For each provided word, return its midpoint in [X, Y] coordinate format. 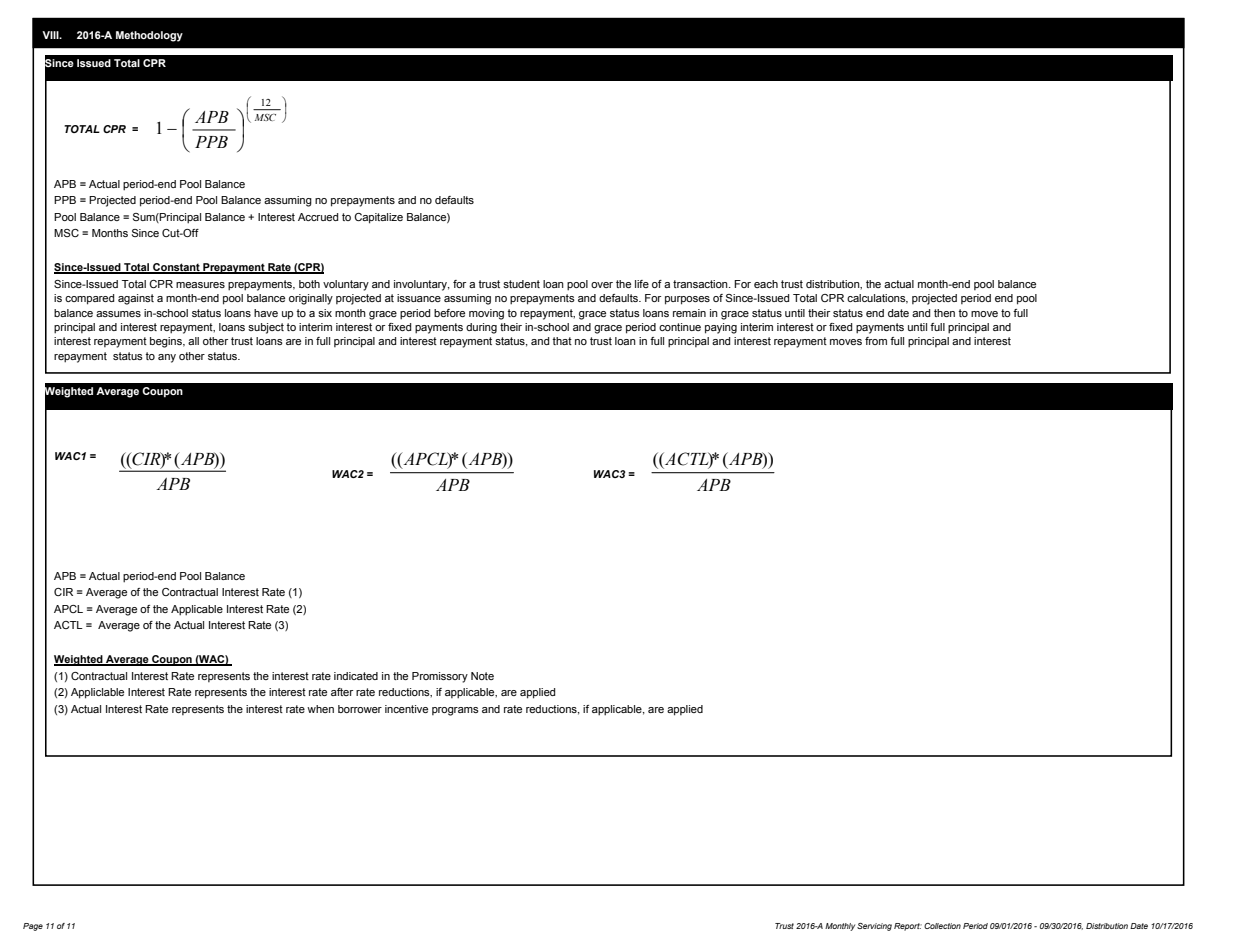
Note [482, 676]
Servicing [874, 927]
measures [200, 285]
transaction [701, 284]
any [167, 358]
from [876, 341]
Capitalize [378, 218]
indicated [356, 676]
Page [33, 927]
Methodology [149, 36]
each [766, 284]
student [521, 284]
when [320, 709]
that [562, 341]
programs [455, 711]
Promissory [440, 677]
